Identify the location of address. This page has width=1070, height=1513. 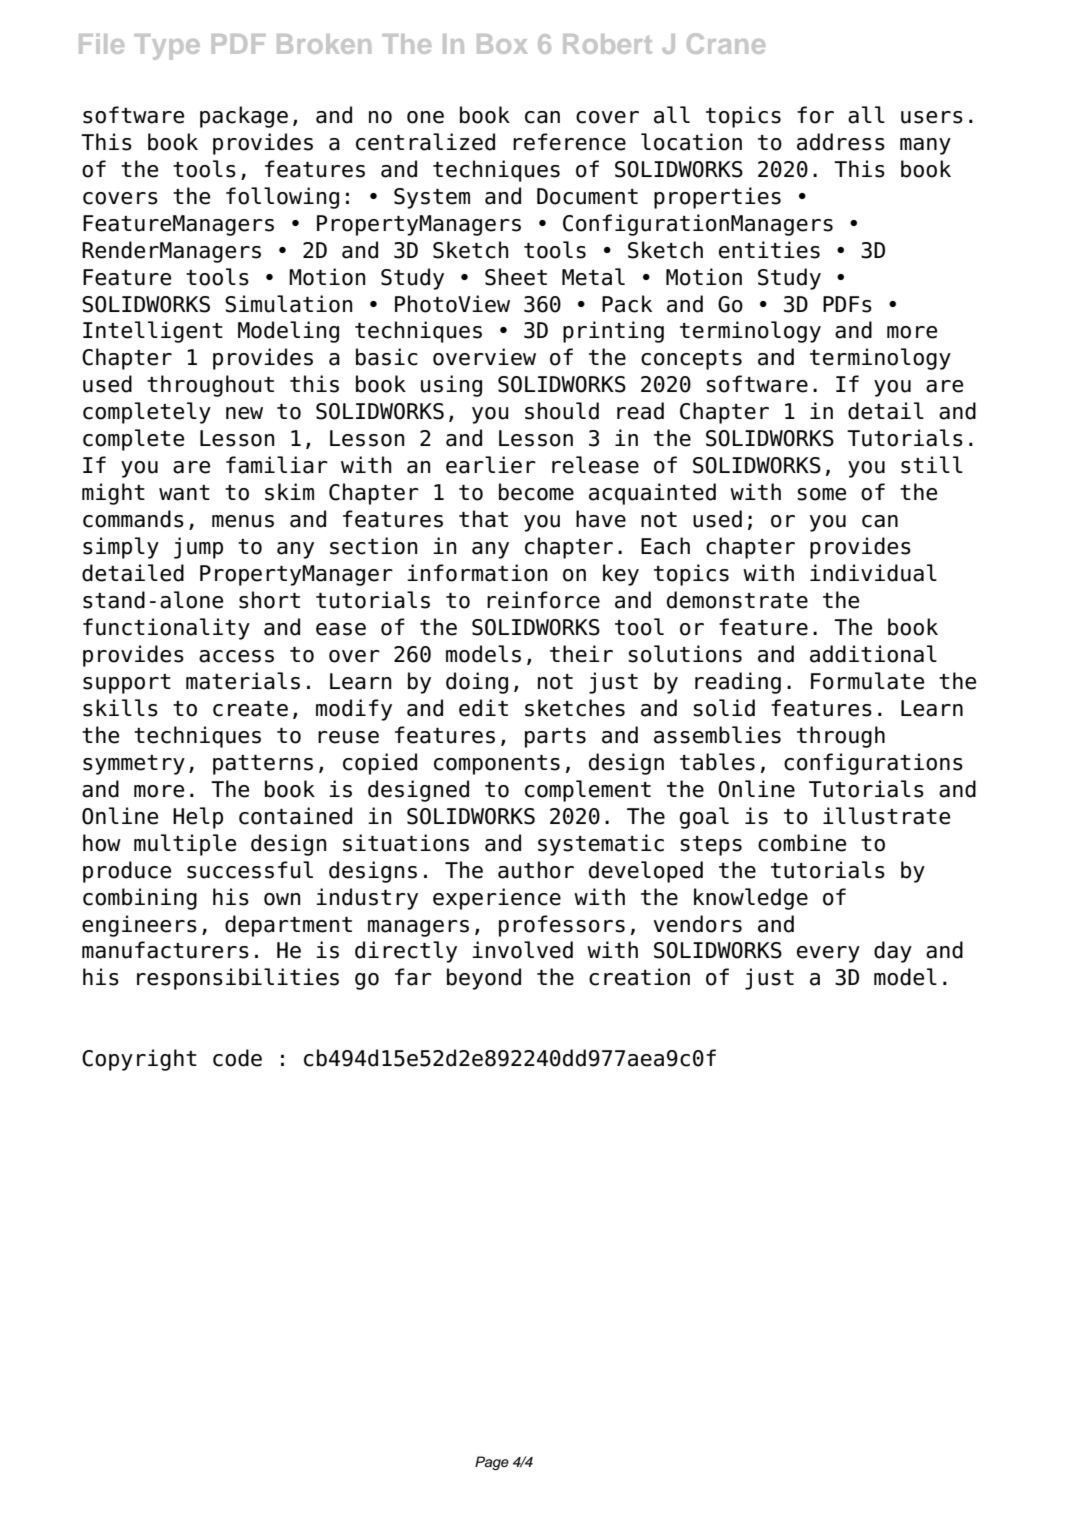
(841, 142).
